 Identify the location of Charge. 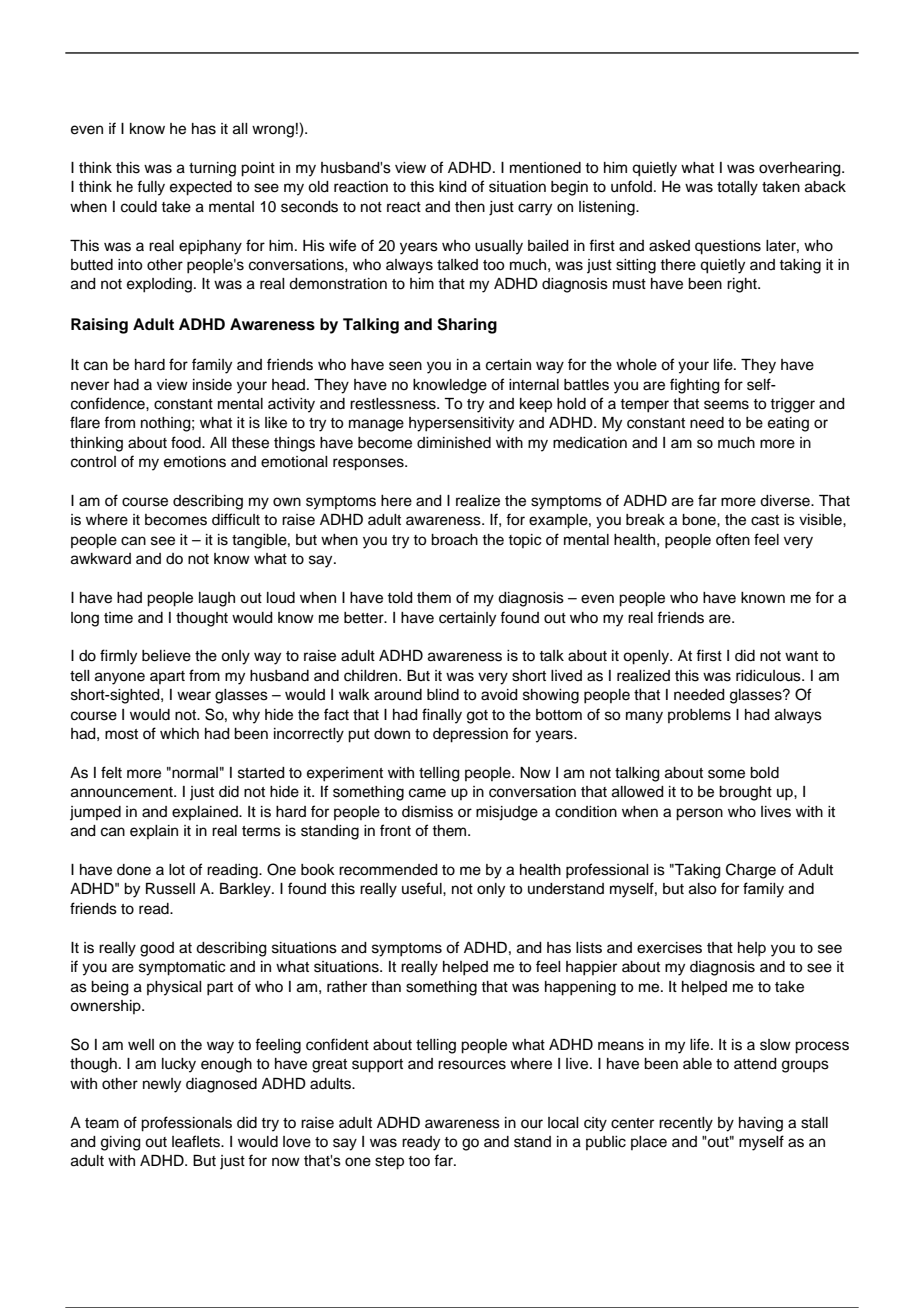
(751, 871).
